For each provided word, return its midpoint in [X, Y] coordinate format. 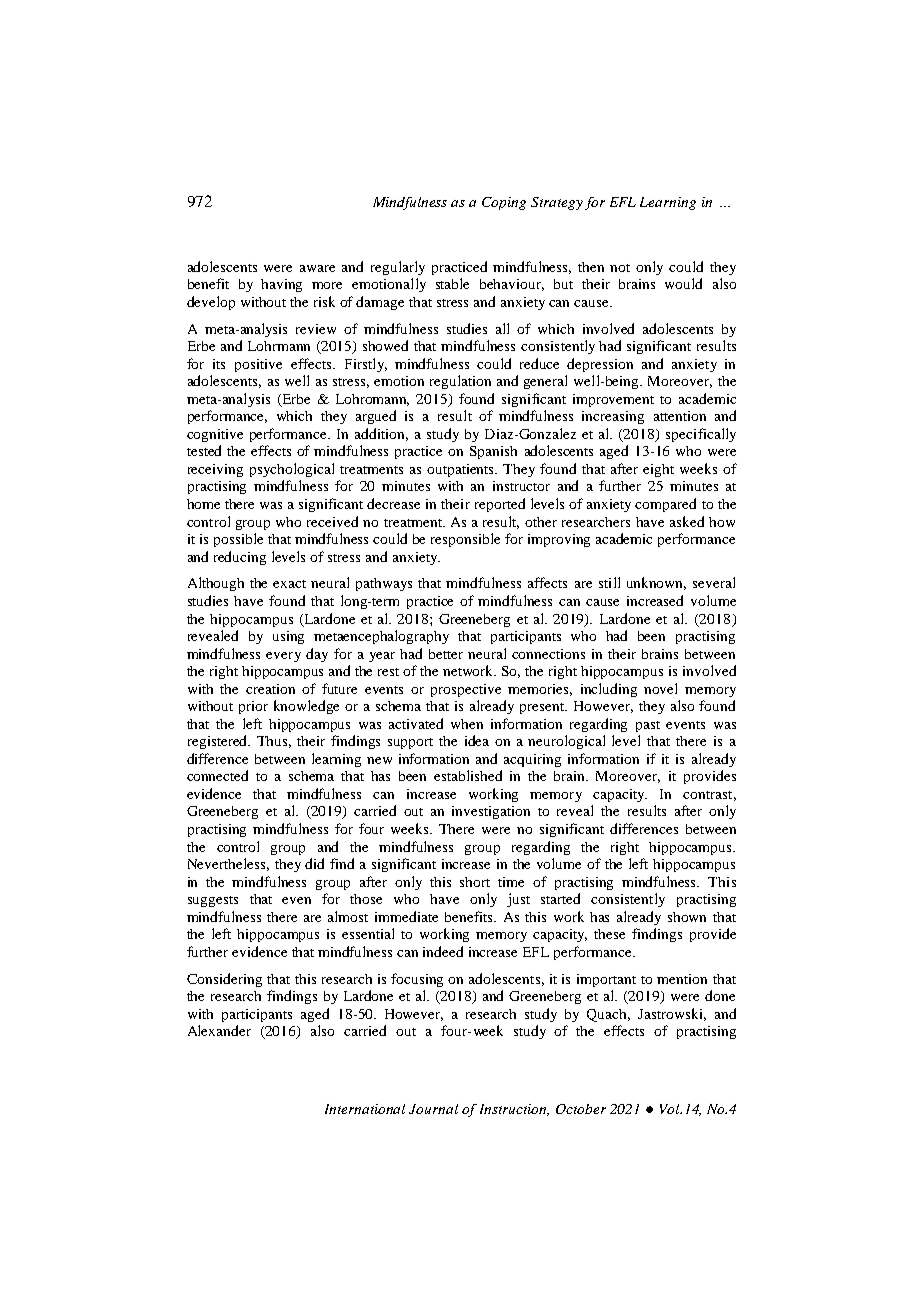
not [620, 268]
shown [687, 917]
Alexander [219, 1030]
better [446, 654]
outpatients [462, 470]
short [475, 882]
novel [660, 688]
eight [658, 470]
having [281, 285]
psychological [292, 470]
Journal [433, 1109]
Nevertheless [228, 864]
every [283, 657]
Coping [504, 203]
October [581, 1109]
